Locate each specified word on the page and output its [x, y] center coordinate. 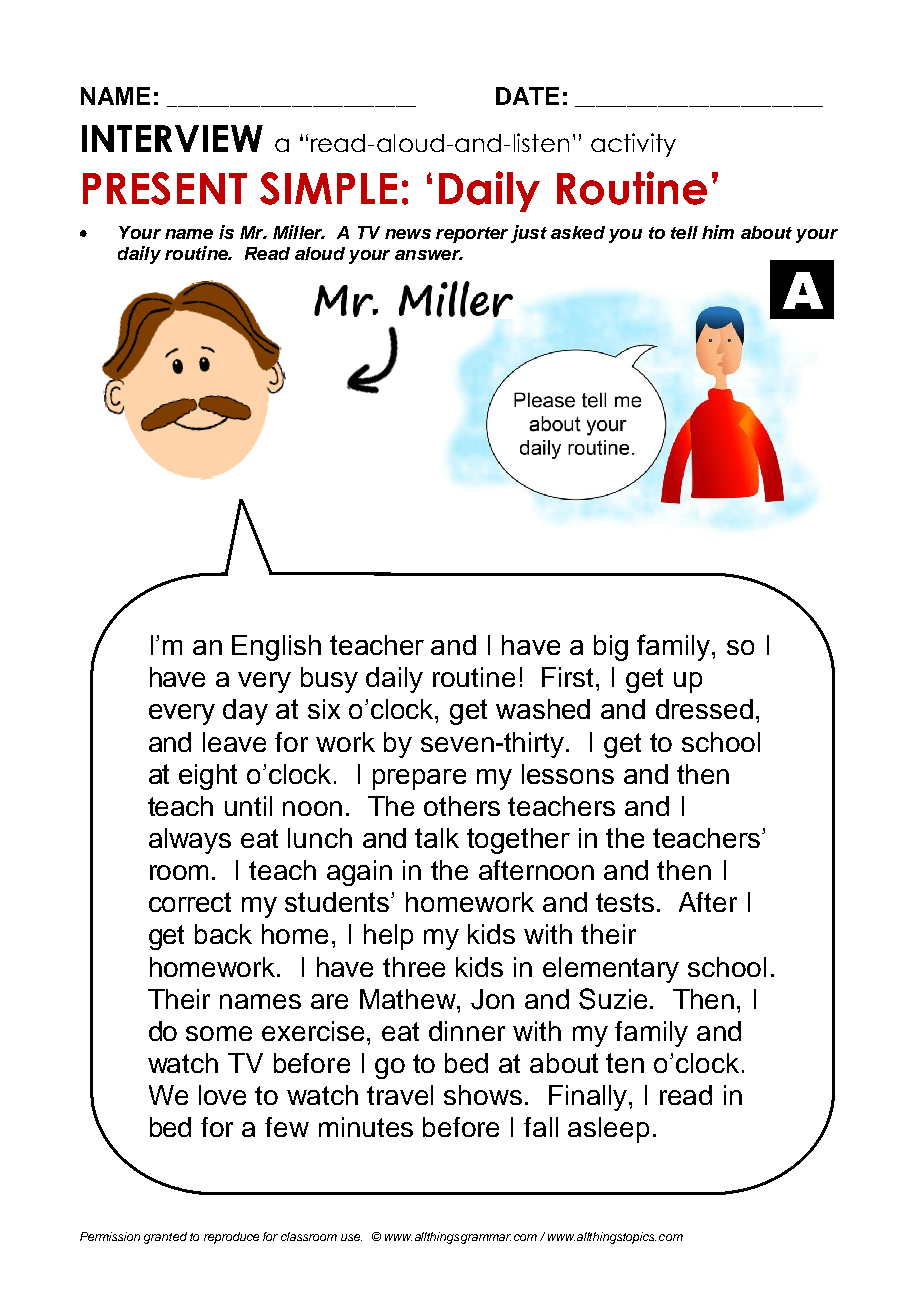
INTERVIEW [172, 138]
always [190, 841]
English [276, 648]
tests [625, 902]
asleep [608, 1130]
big [611, 648]
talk [437, 838]
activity [633, 145]
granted [165, 1238]
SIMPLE [328, 188]
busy [329, 680]
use [351, 1237]
